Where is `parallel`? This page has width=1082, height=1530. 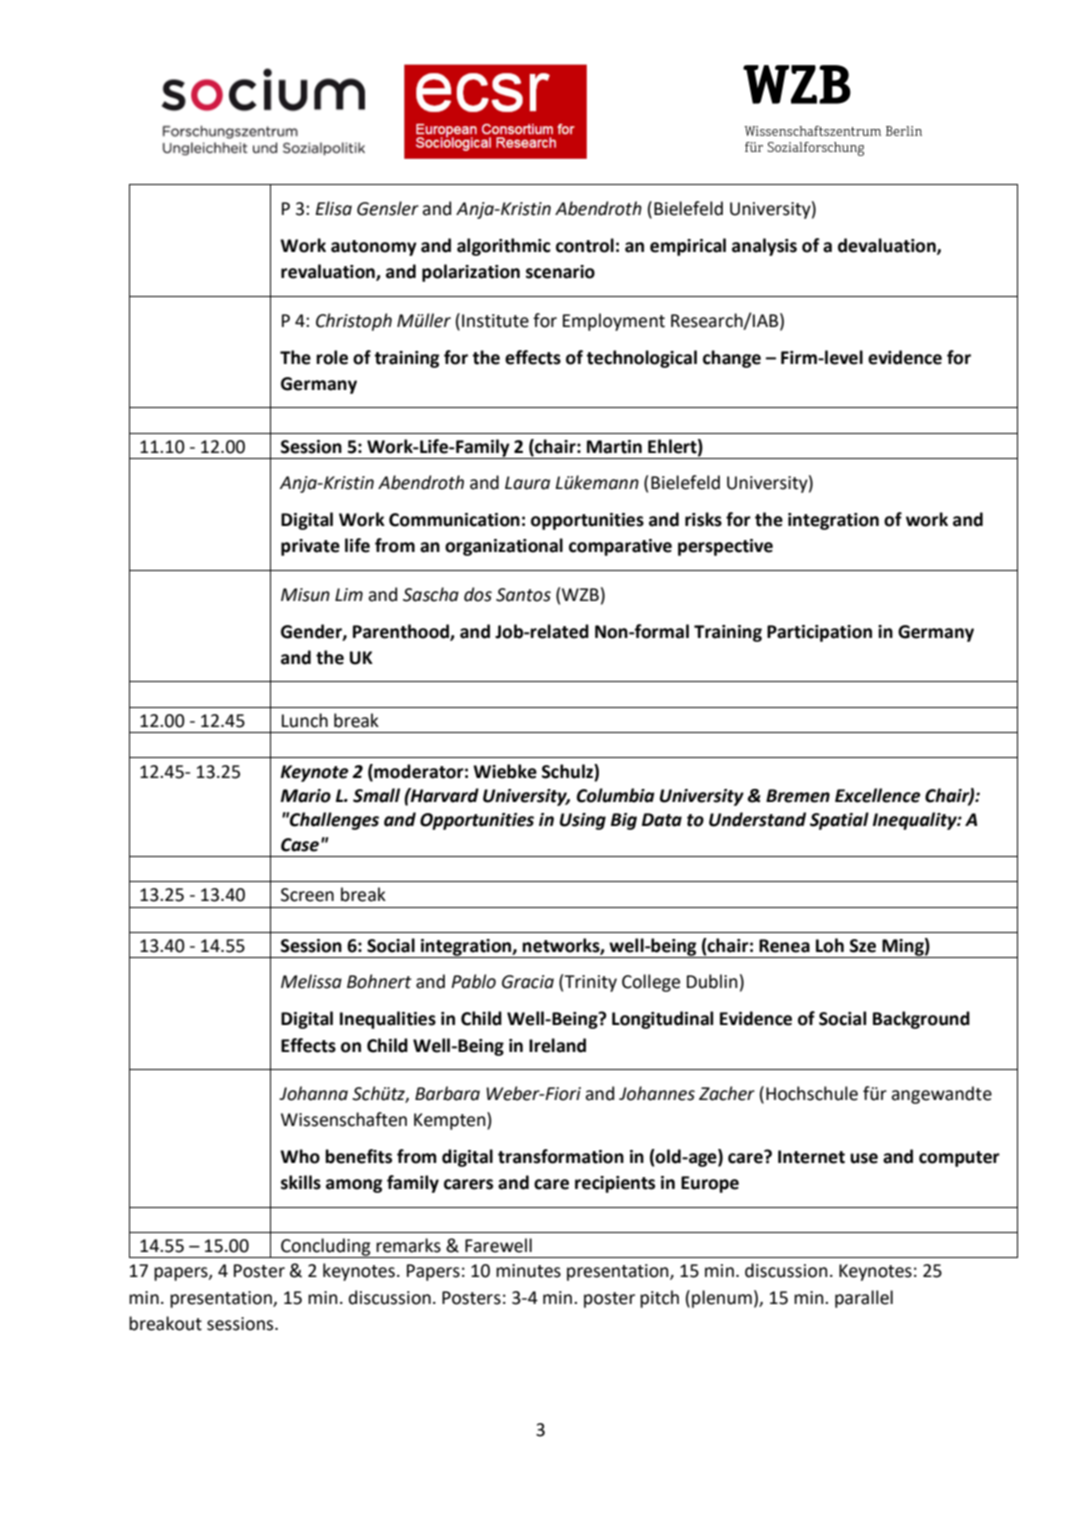 parallel is located at coordinates (864, 1299).
